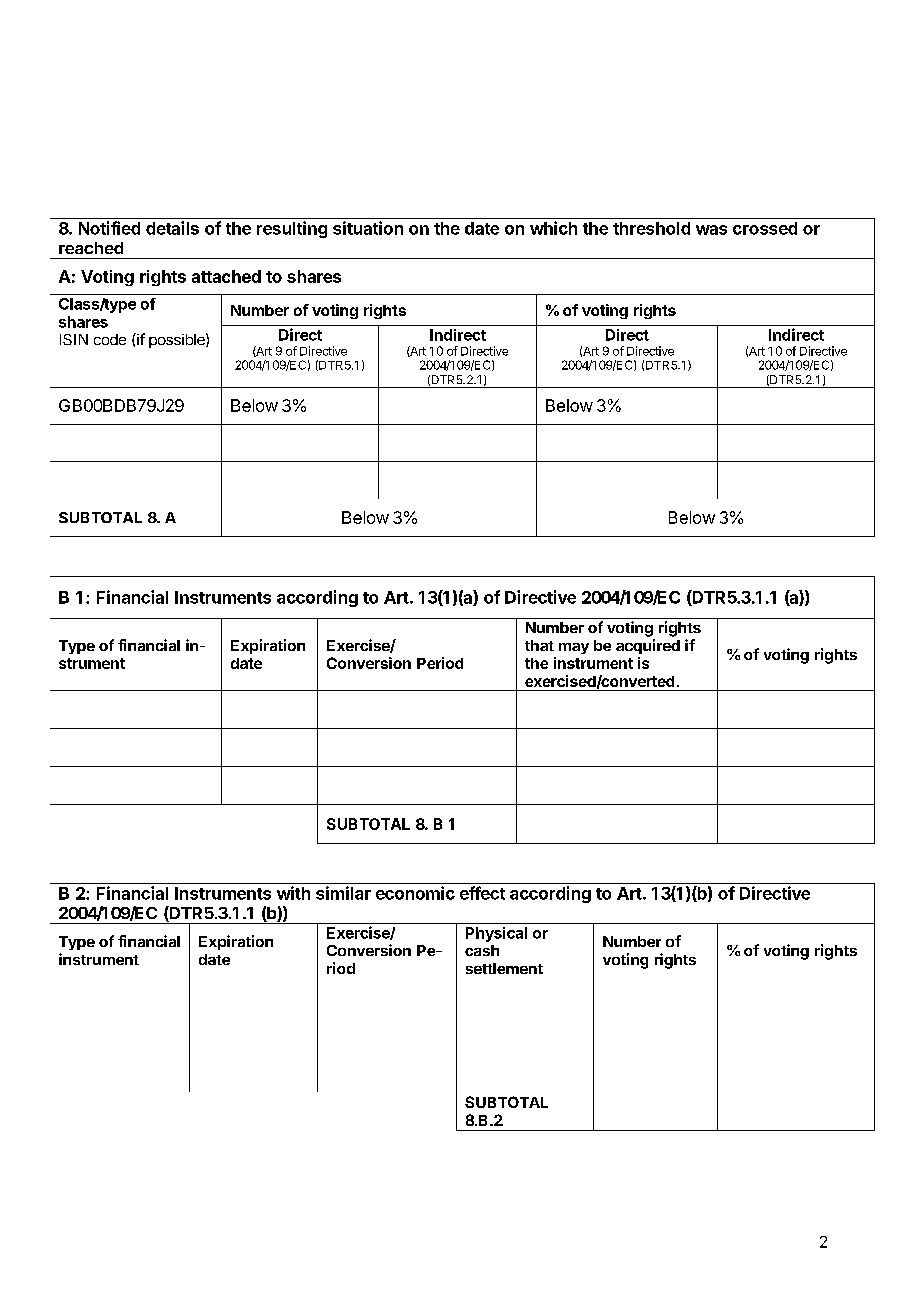  What do you see at coordinates (368, 228) in the image?
I see `situation` at bounding box center [368, 228].
